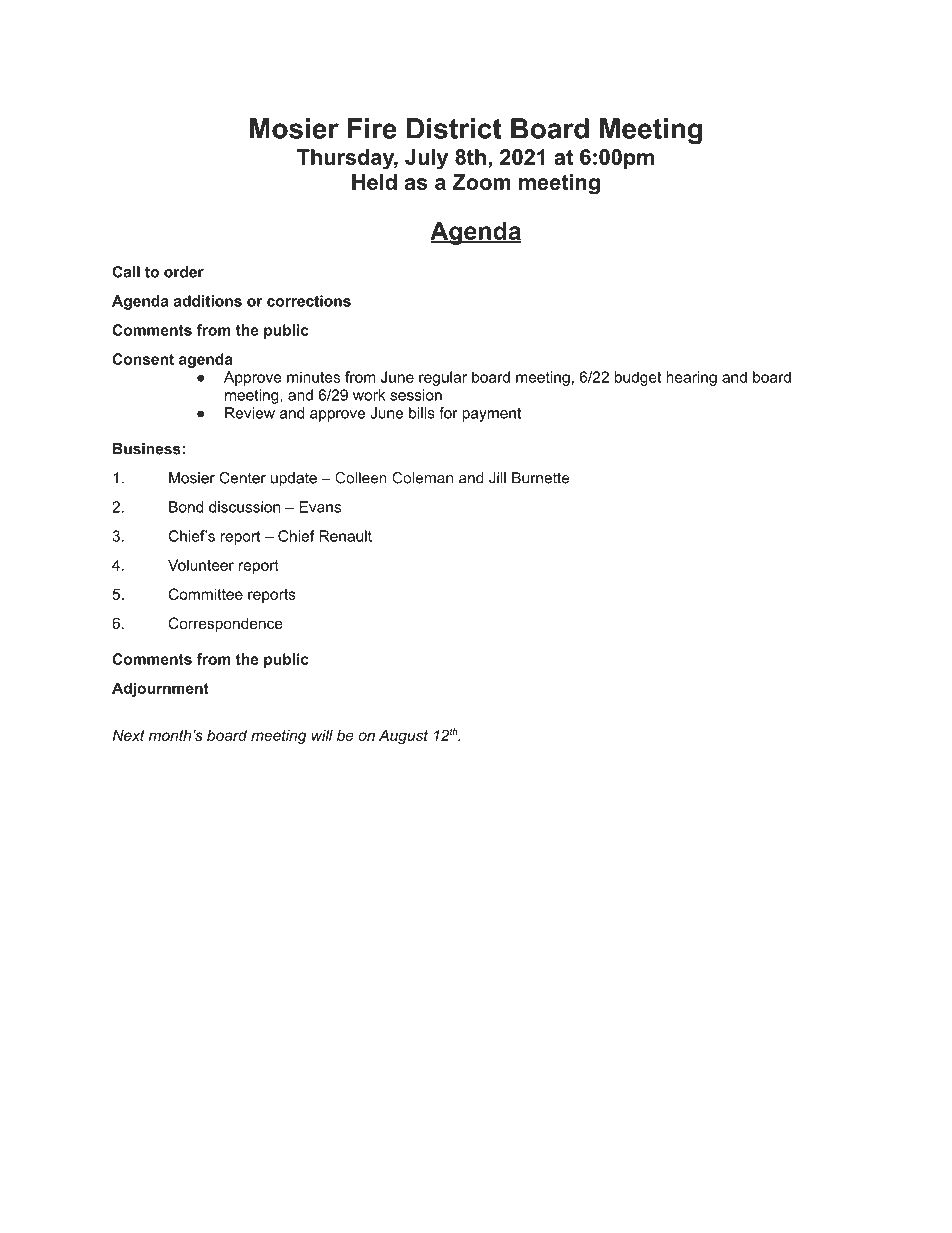  I want to click on Renault, so click(345, 536).
